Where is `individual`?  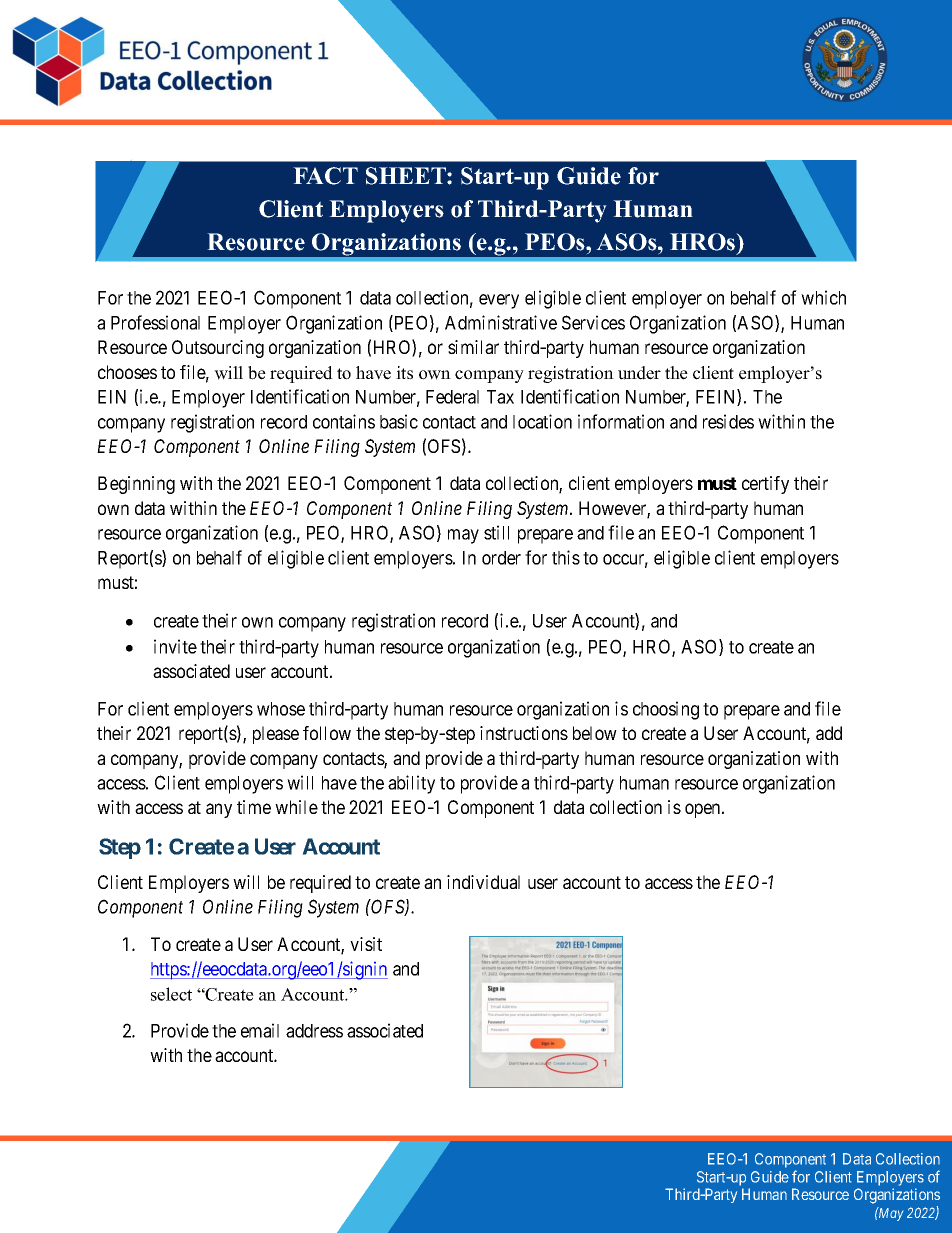 individual is located at coordinates (483, 882).
